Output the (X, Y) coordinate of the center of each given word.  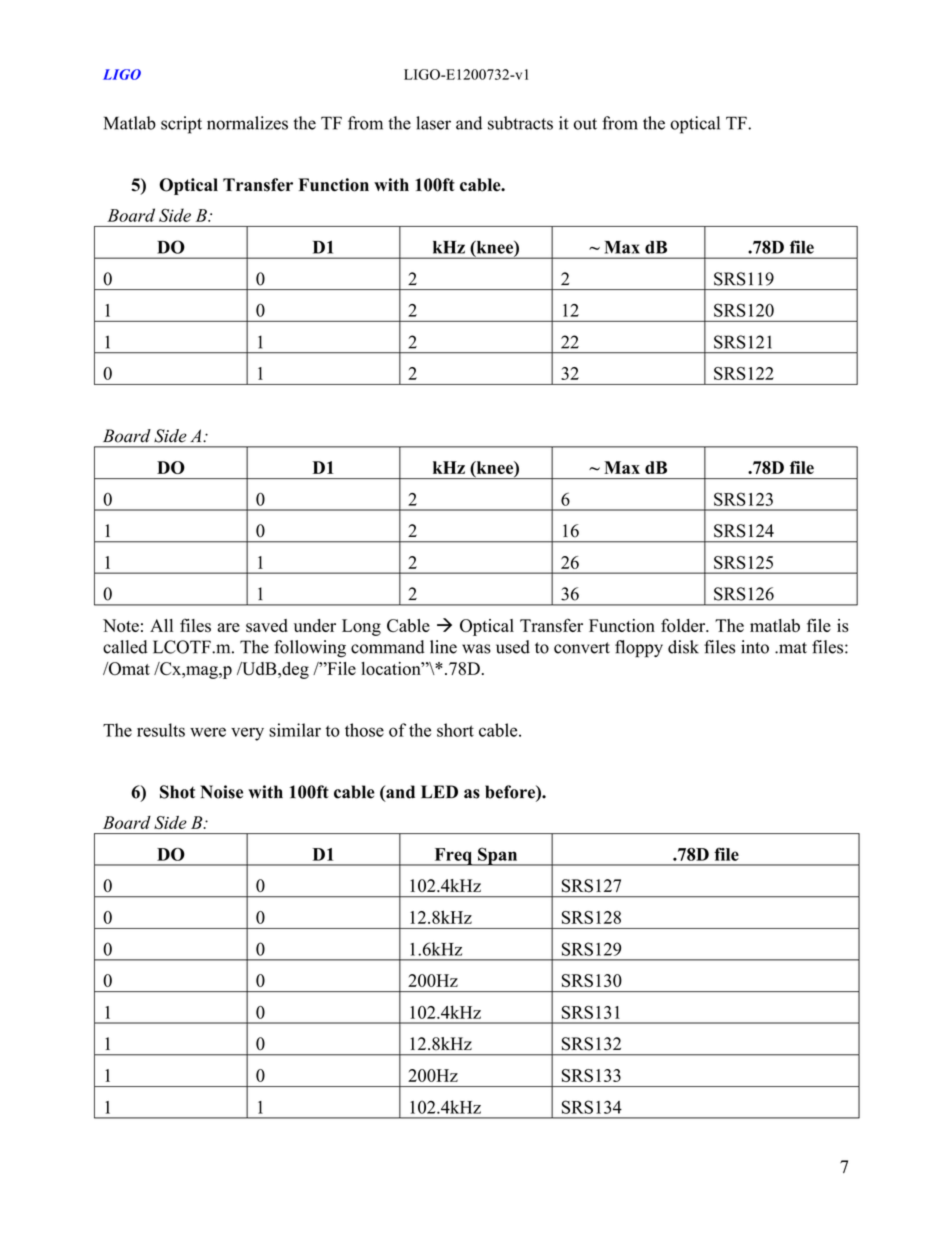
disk (683, 647)
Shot (177, 792)
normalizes (247, 123)
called (125, 647)
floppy (639, 649)
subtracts (520, 123)
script (181, 125)
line (443, 647)
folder (684, 625)
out (585, 124)
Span (498, 856)
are (229, 627)
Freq (453, 857)
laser (433, 123)
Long (361, 627)
